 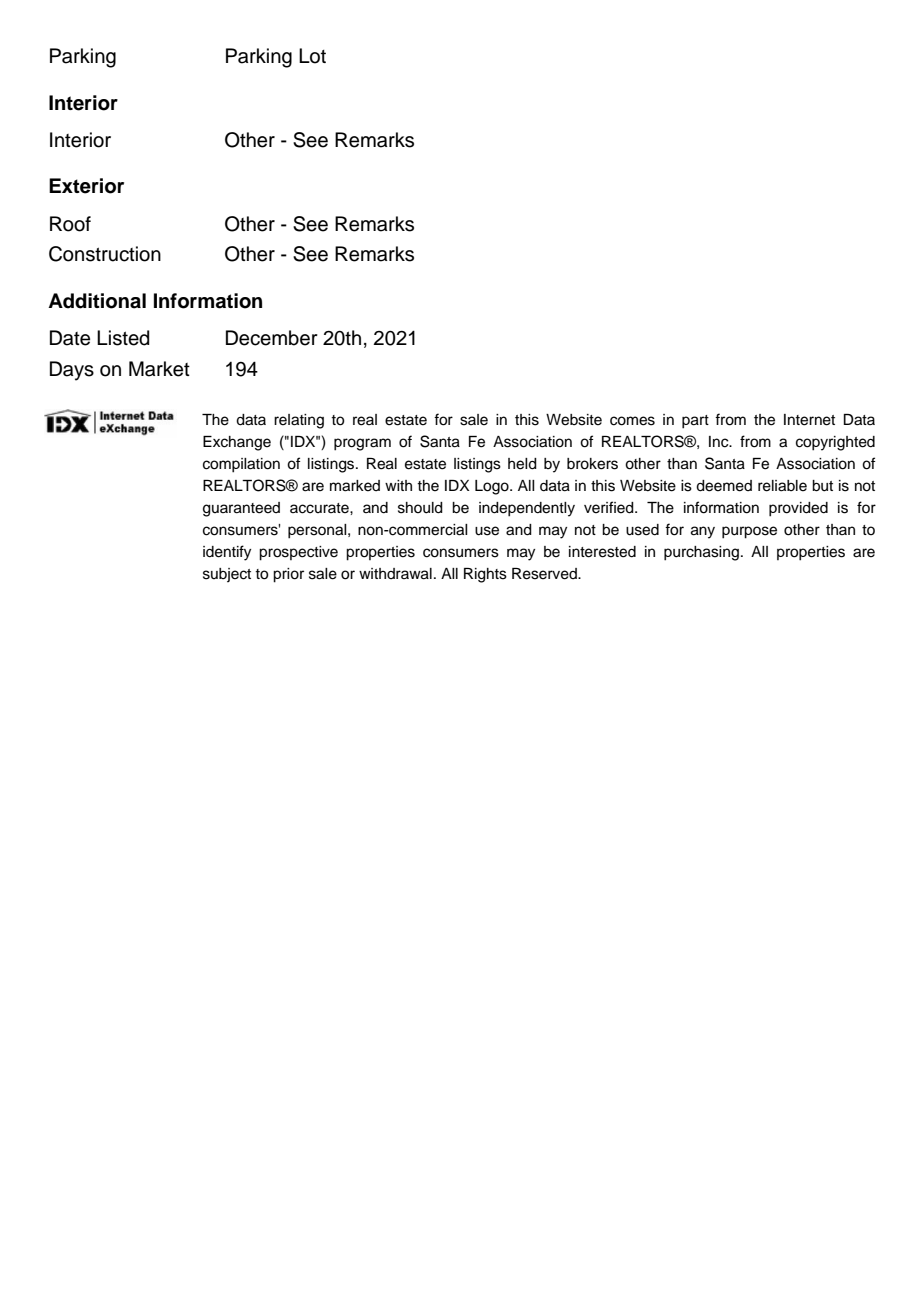 What do you see at coordinates (86, 186) in the document?
I see `Exterior` at bounding box center [86, 186].
